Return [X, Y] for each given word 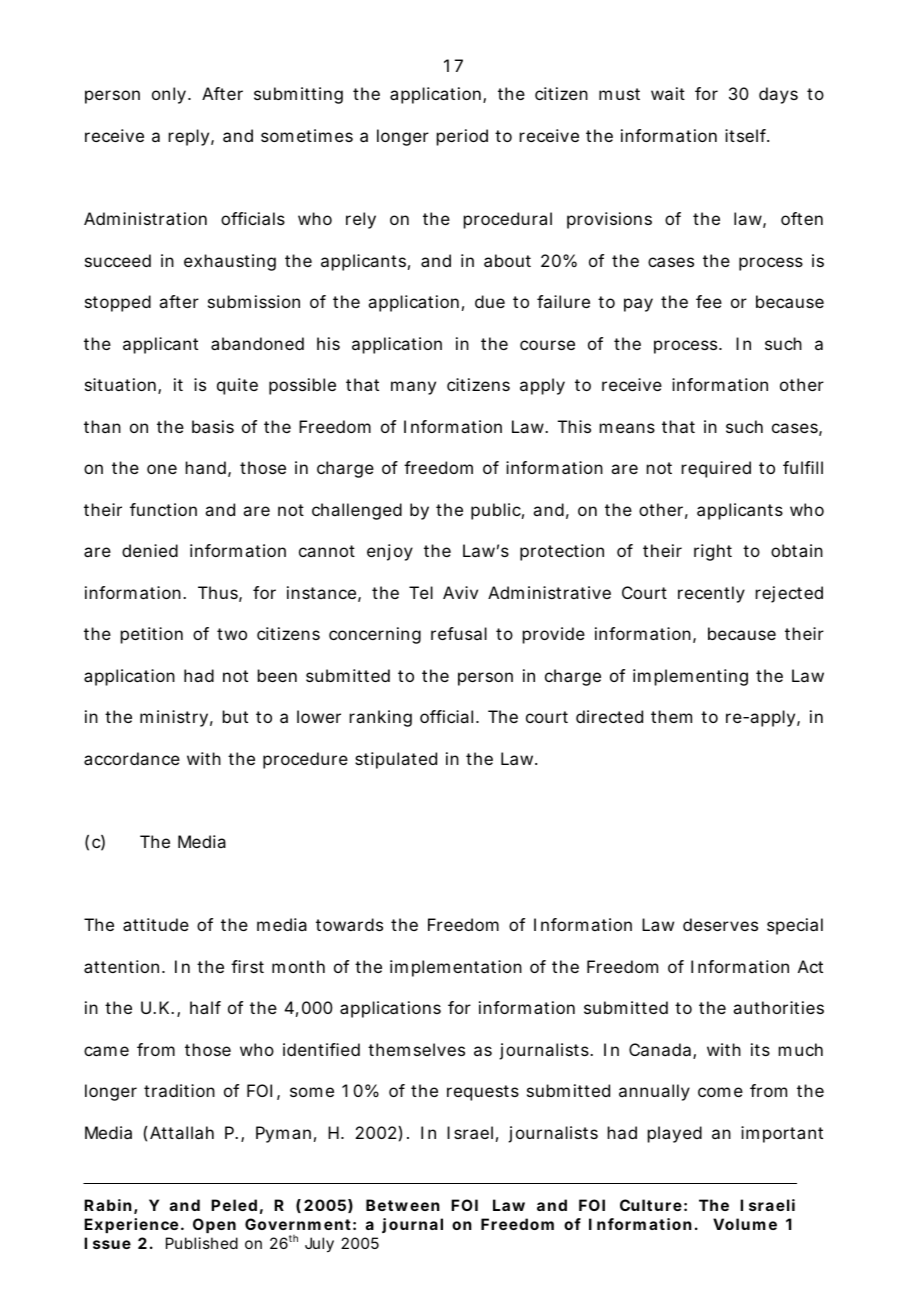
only [170, 95]
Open [214, 1225]
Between [403, 1205]
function [163, 509]
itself [747, 135]
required [716, 469]
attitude [156, 924]
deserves [720, 924]
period [462, 137]
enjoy [390, 552]
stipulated [396, 760]
